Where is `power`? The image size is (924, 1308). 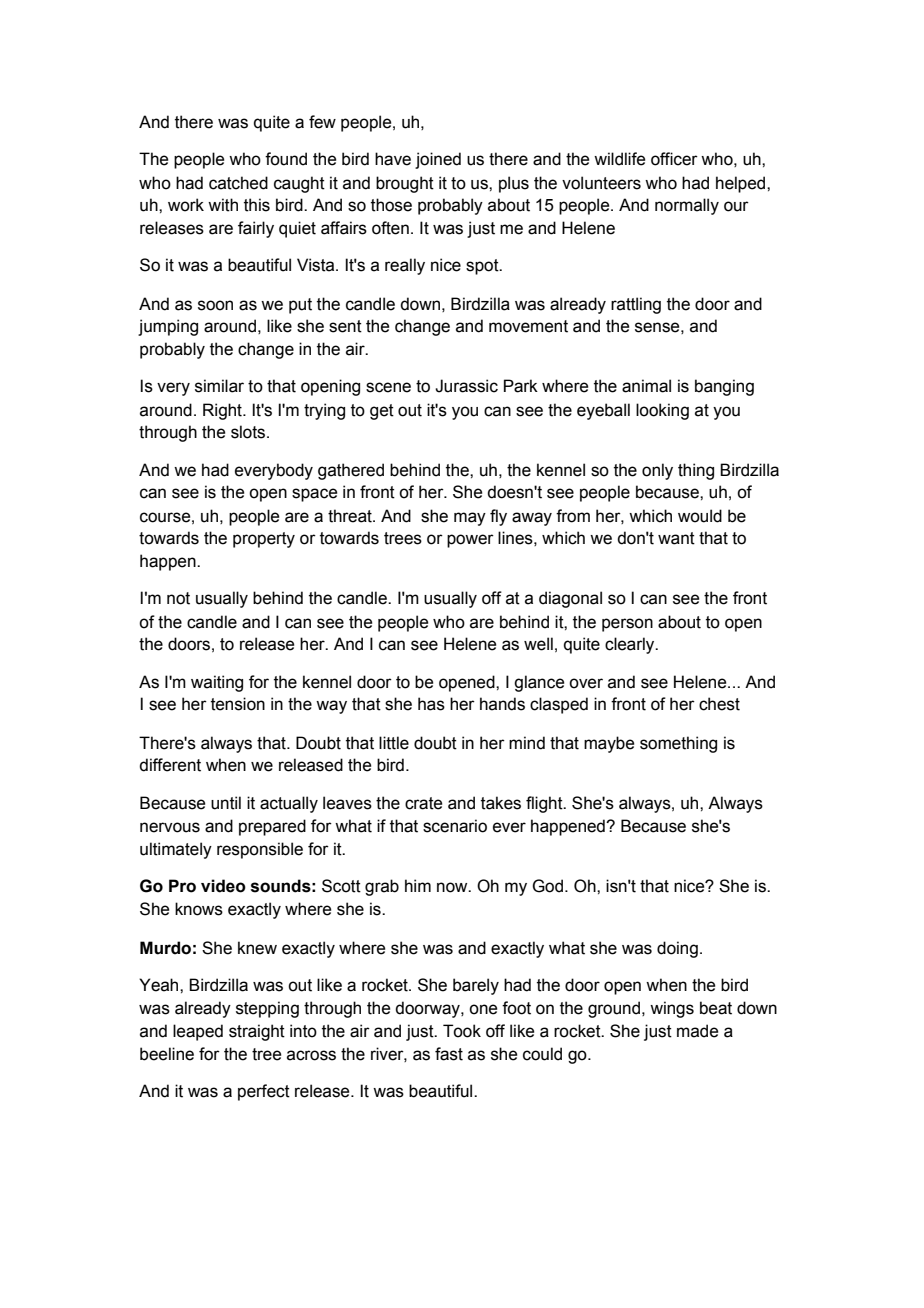 power is located at coordinates (470, 541).
